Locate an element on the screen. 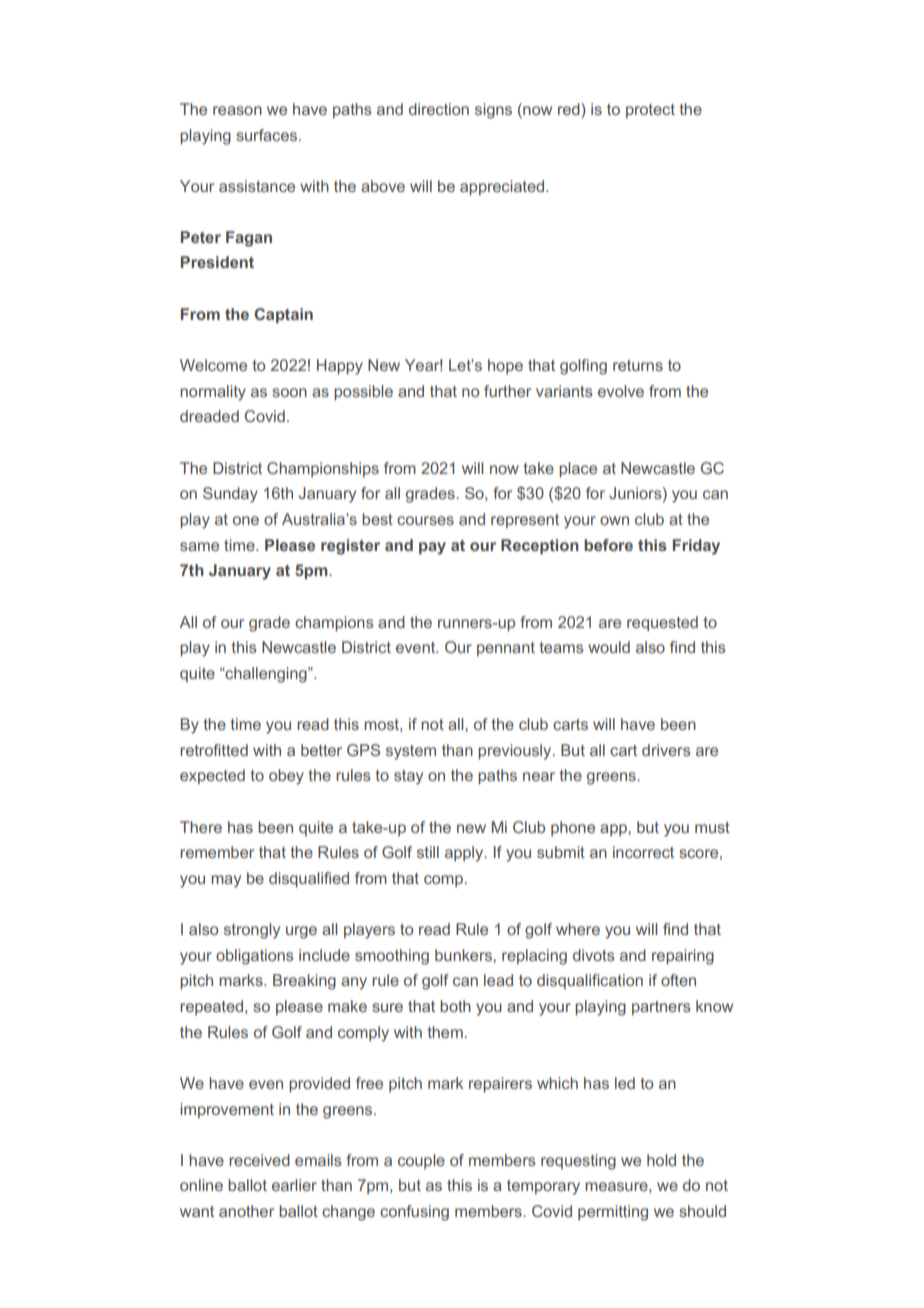  pennant is located at coordinates (506, 649).
